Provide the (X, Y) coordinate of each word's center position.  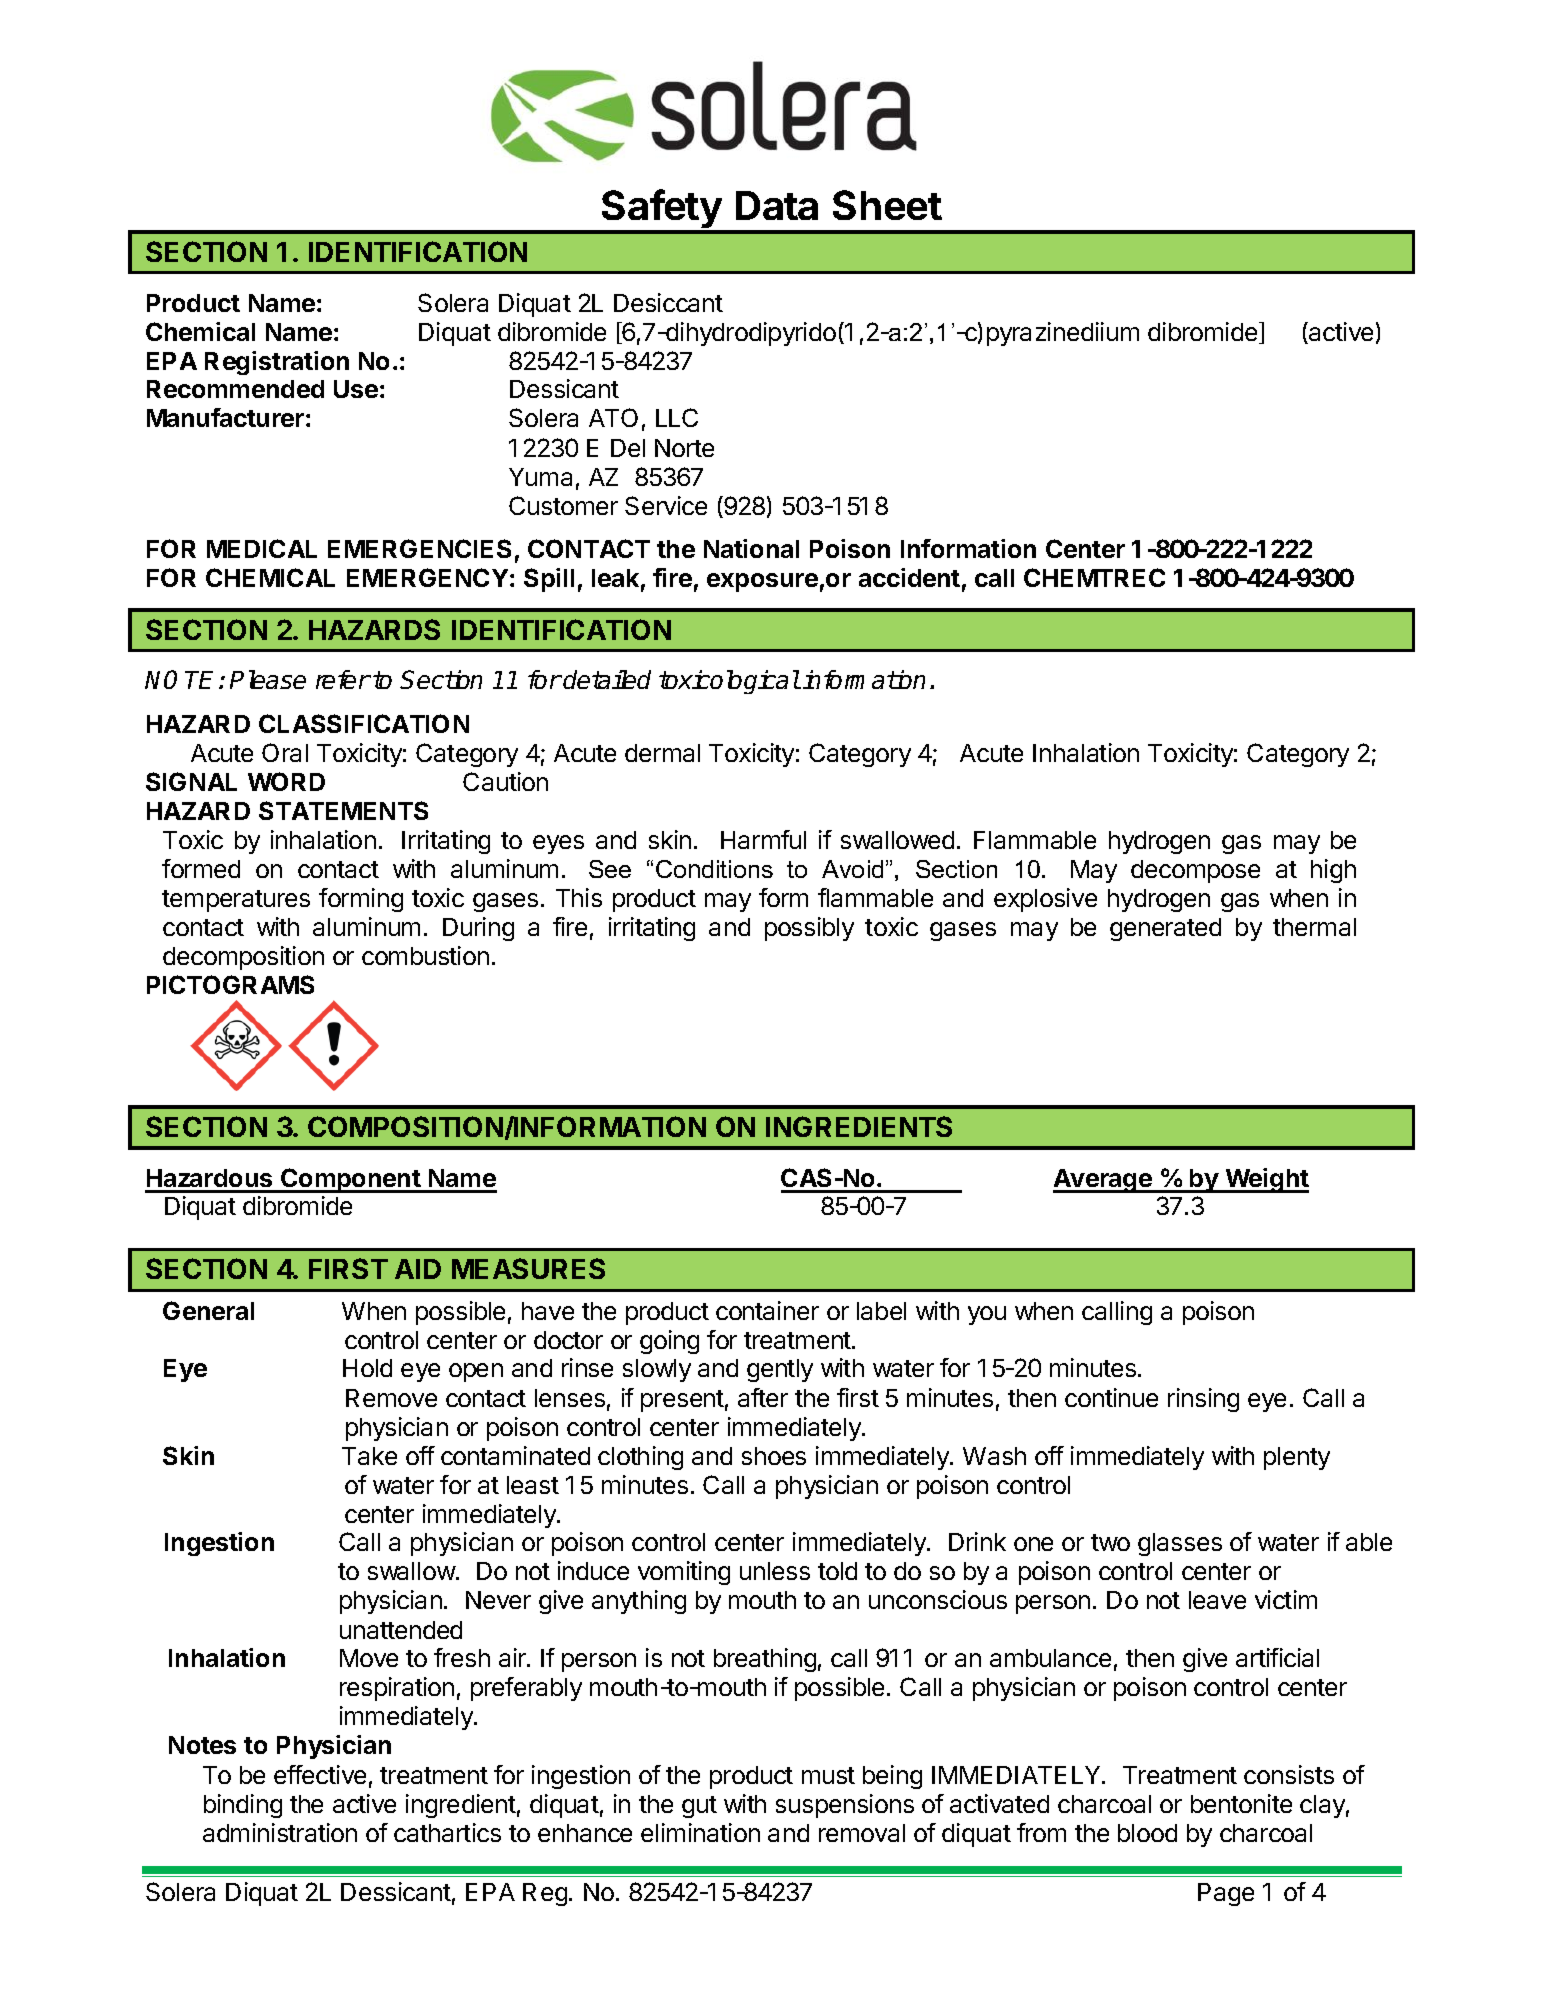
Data (777, 205)
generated (1165, 929)
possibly (809, 929)
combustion (425, 955)
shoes (774, 1456)
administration (280, 1832)
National (751, 548)
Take (369, 1456)
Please (268, 679)
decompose (1195, 871)
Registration (277, 363)
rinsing (1203, 1400)
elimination (700, 1832)
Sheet (887, 205)
